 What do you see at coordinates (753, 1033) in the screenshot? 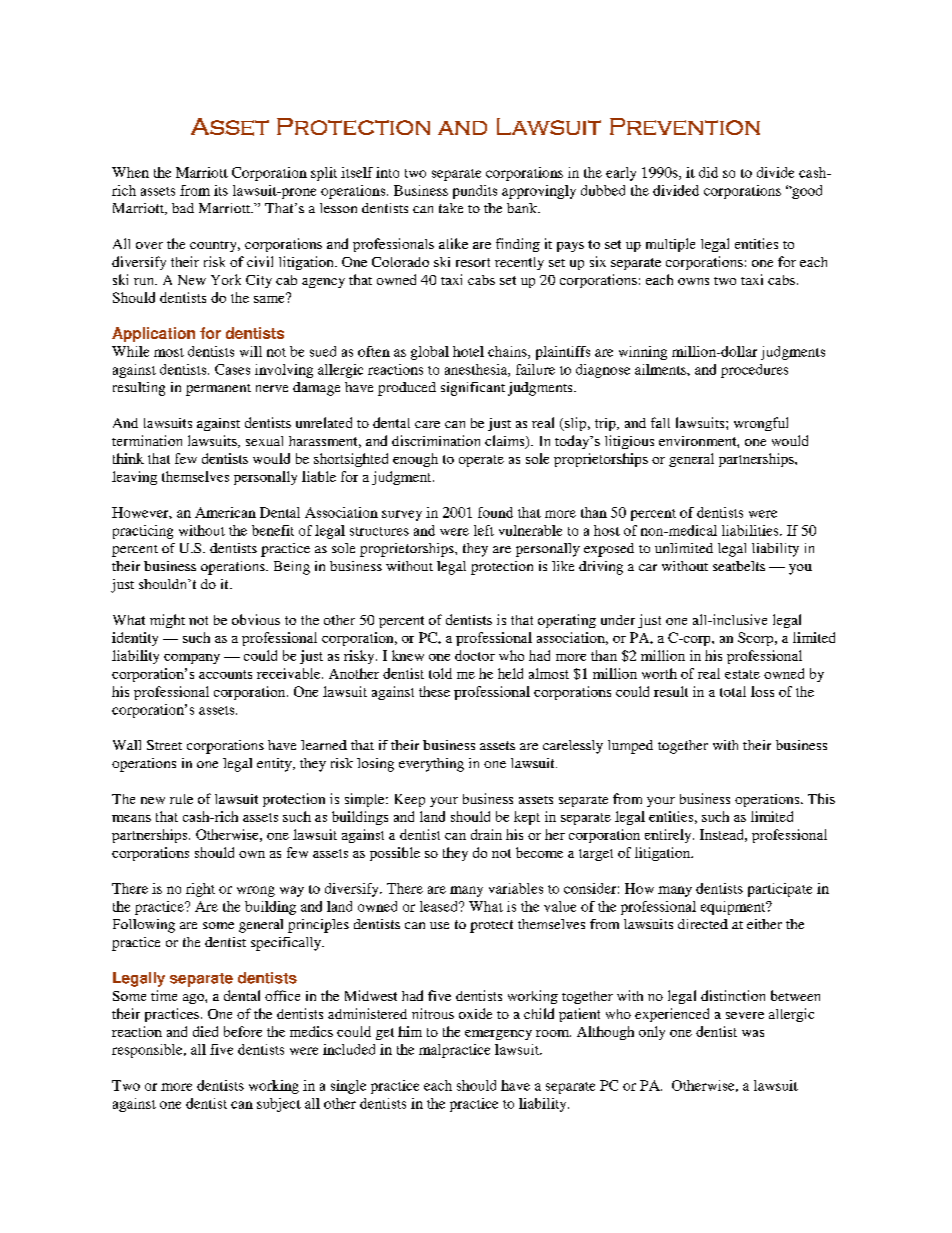
I see `was` at bounding box center [753, 1033].
